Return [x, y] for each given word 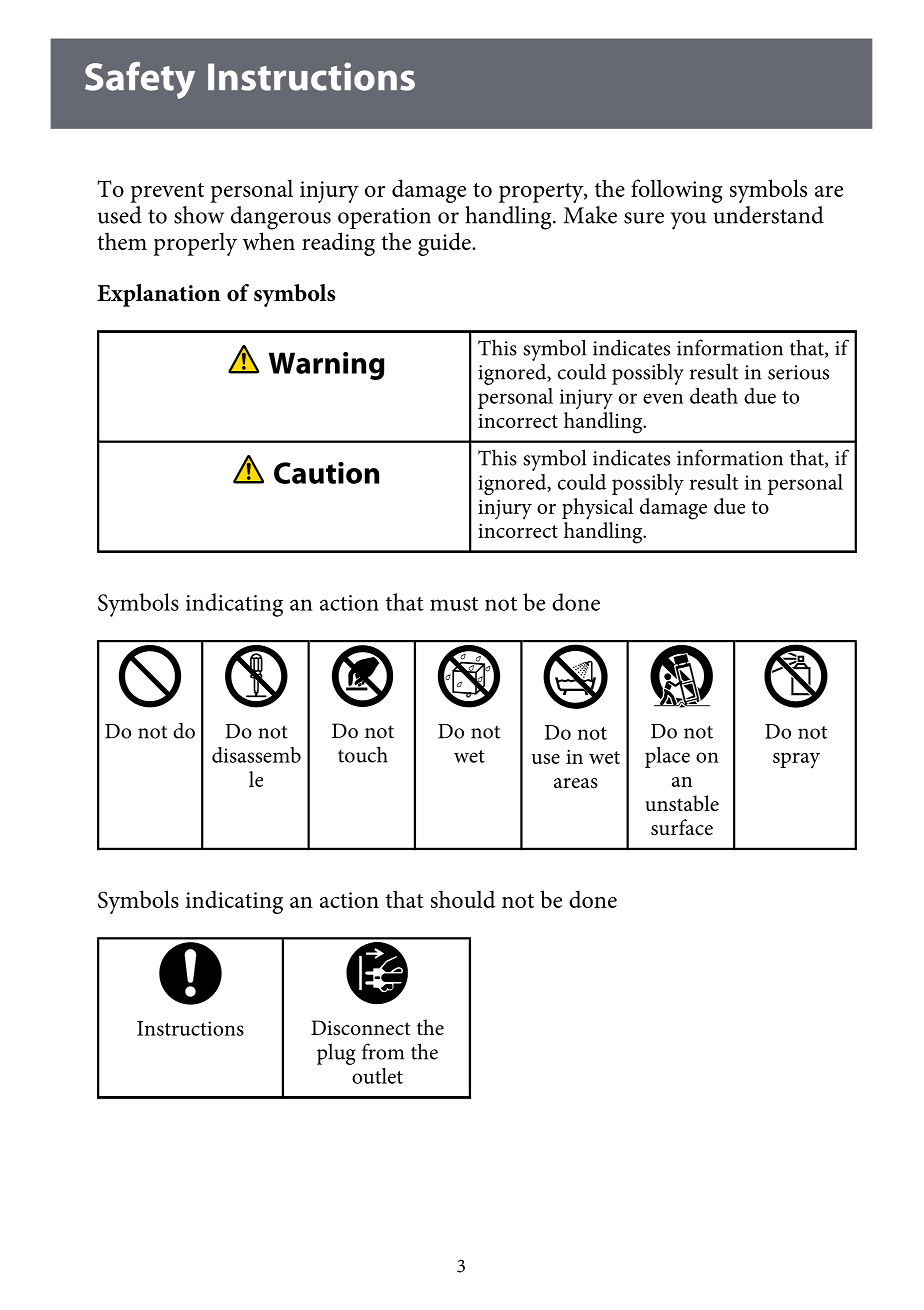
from [383, 1051]
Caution [326, 473]
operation [384, 218]
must [454, 604]
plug [336, 1054]
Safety [140, 80]
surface [682, 827]
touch [363, 754]
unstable [682, 803]
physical [597, 509]
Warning [327, 366]
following [677, 191]
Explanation [159, 295]
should [463, 899]
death [714, 396]
